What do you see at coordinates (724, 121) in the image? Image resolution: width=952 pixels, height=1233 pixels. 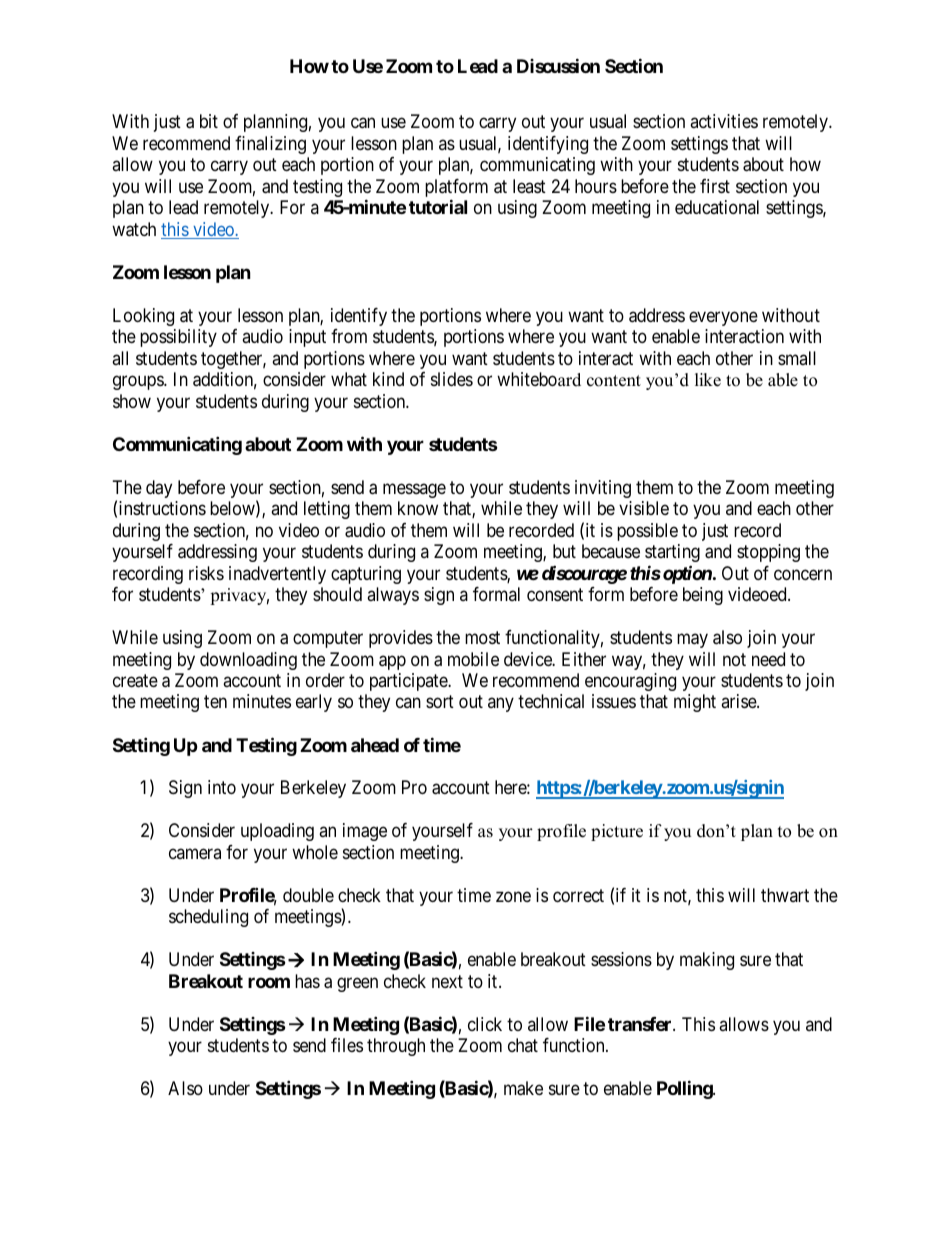 I see `activities` at bounding box center [724, 121].
